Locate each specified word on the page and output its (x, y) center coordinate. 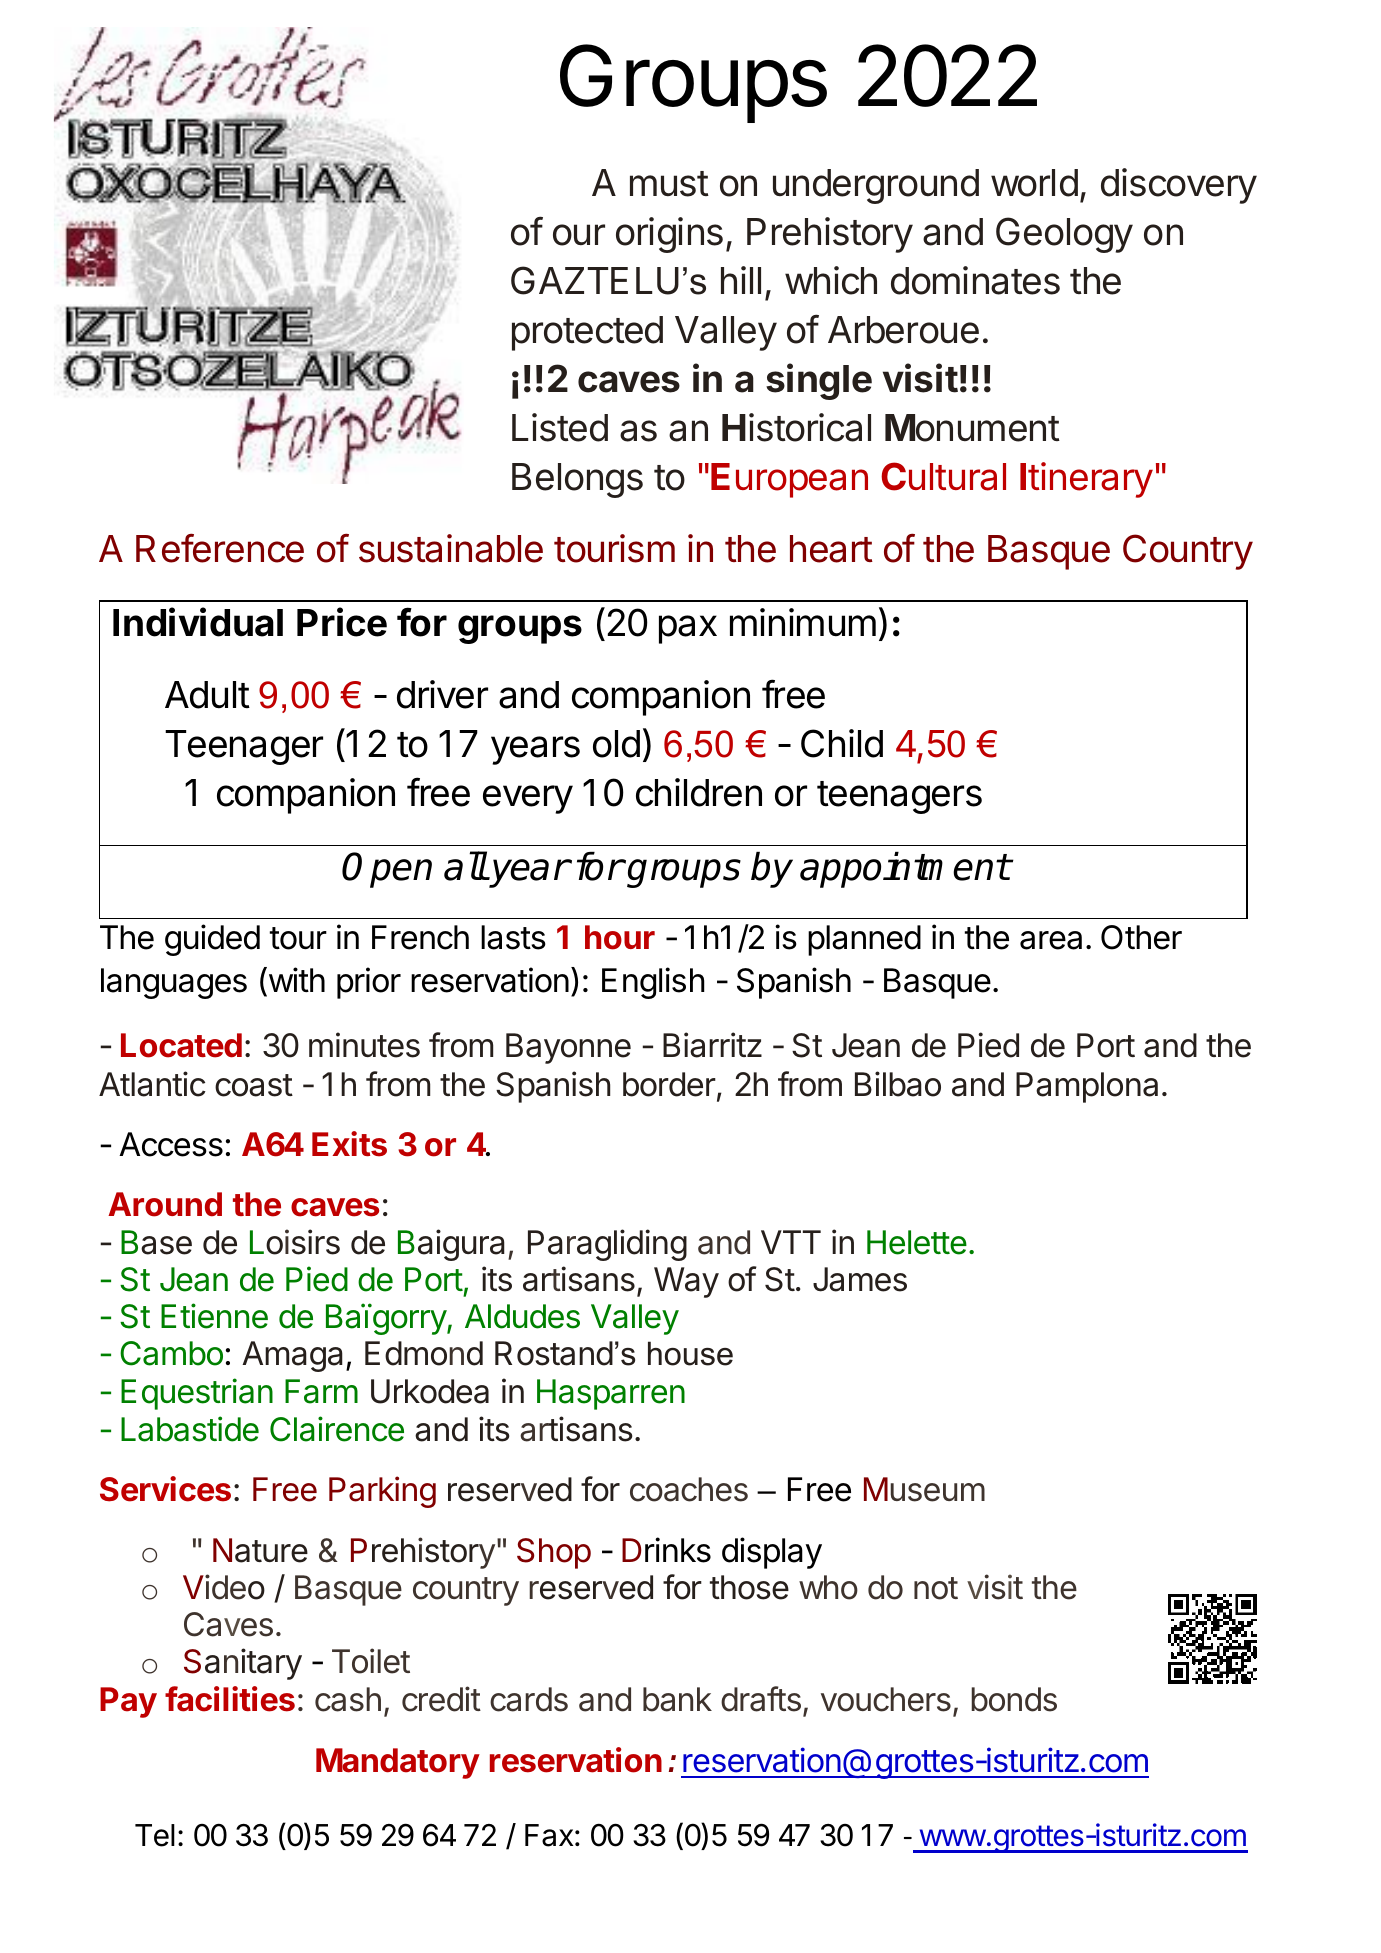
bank (677, 1699)
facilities (230, 1699)
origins (669, 235)
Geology (1064, 235)
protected (587, 333)
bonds (1014, 1699)
